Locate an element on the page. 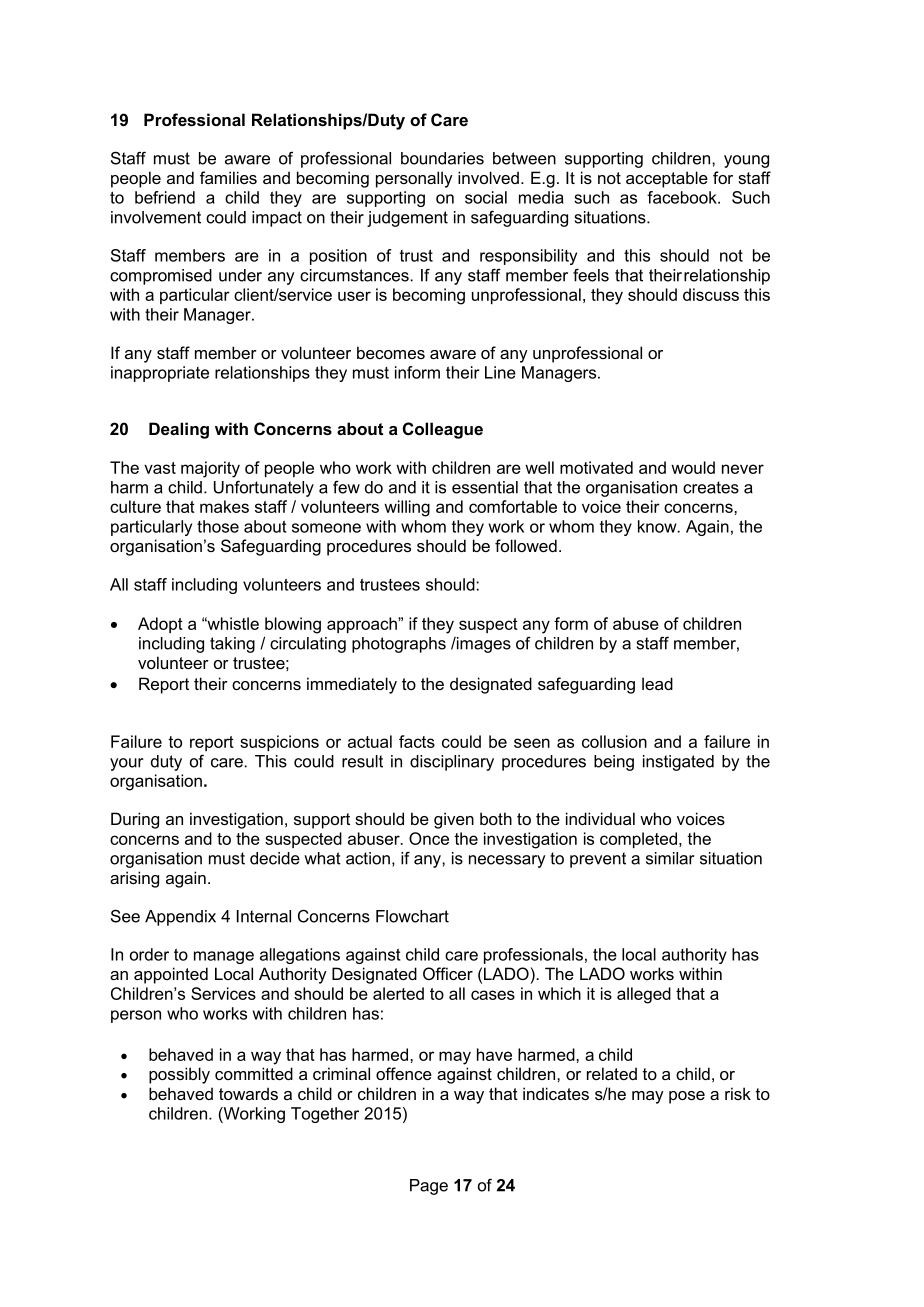 Image resolution: width=924 pixels, height=1307 pixels. acceptable is located at coordinates (667, 179).
